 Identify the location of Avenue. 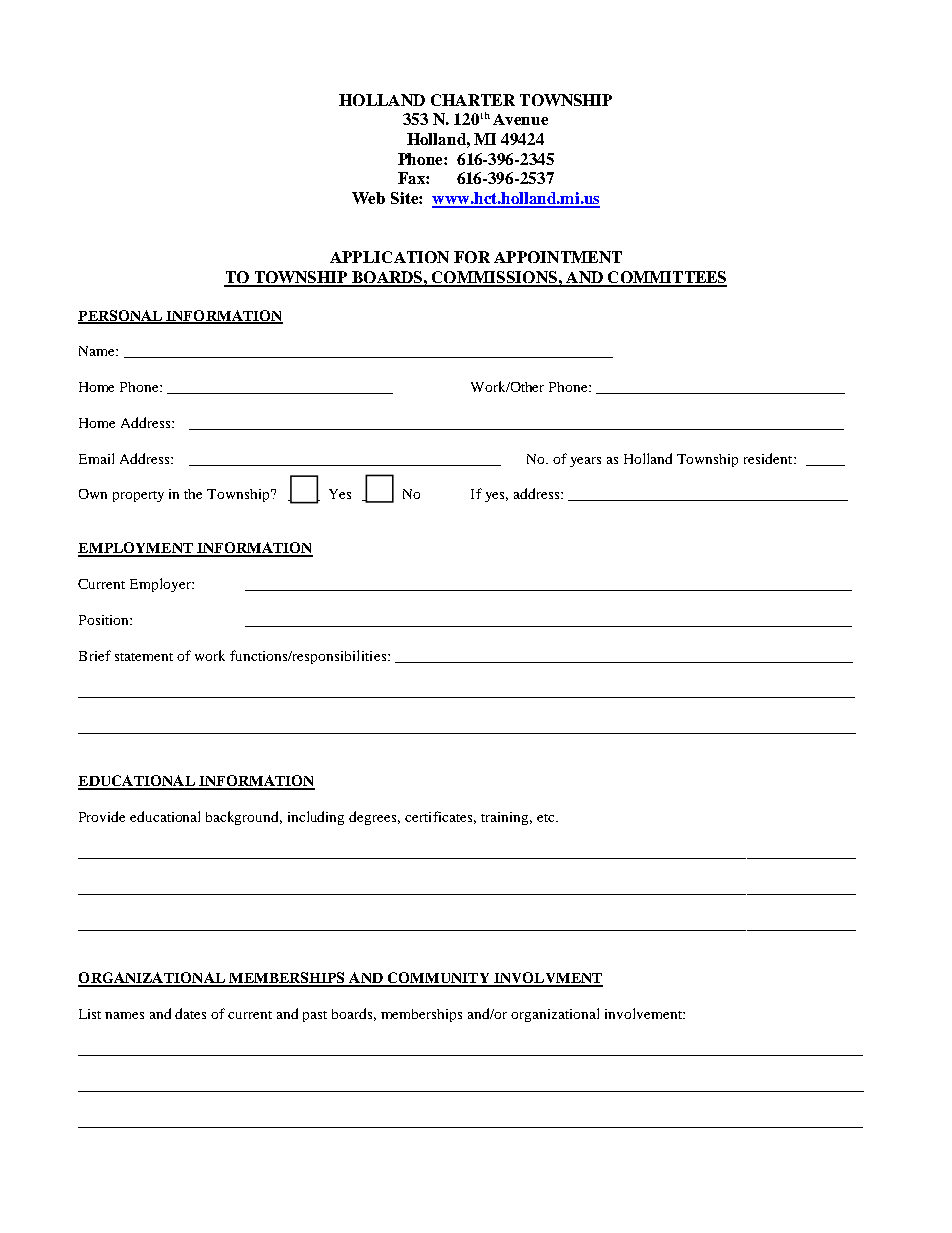
(520, 119).
